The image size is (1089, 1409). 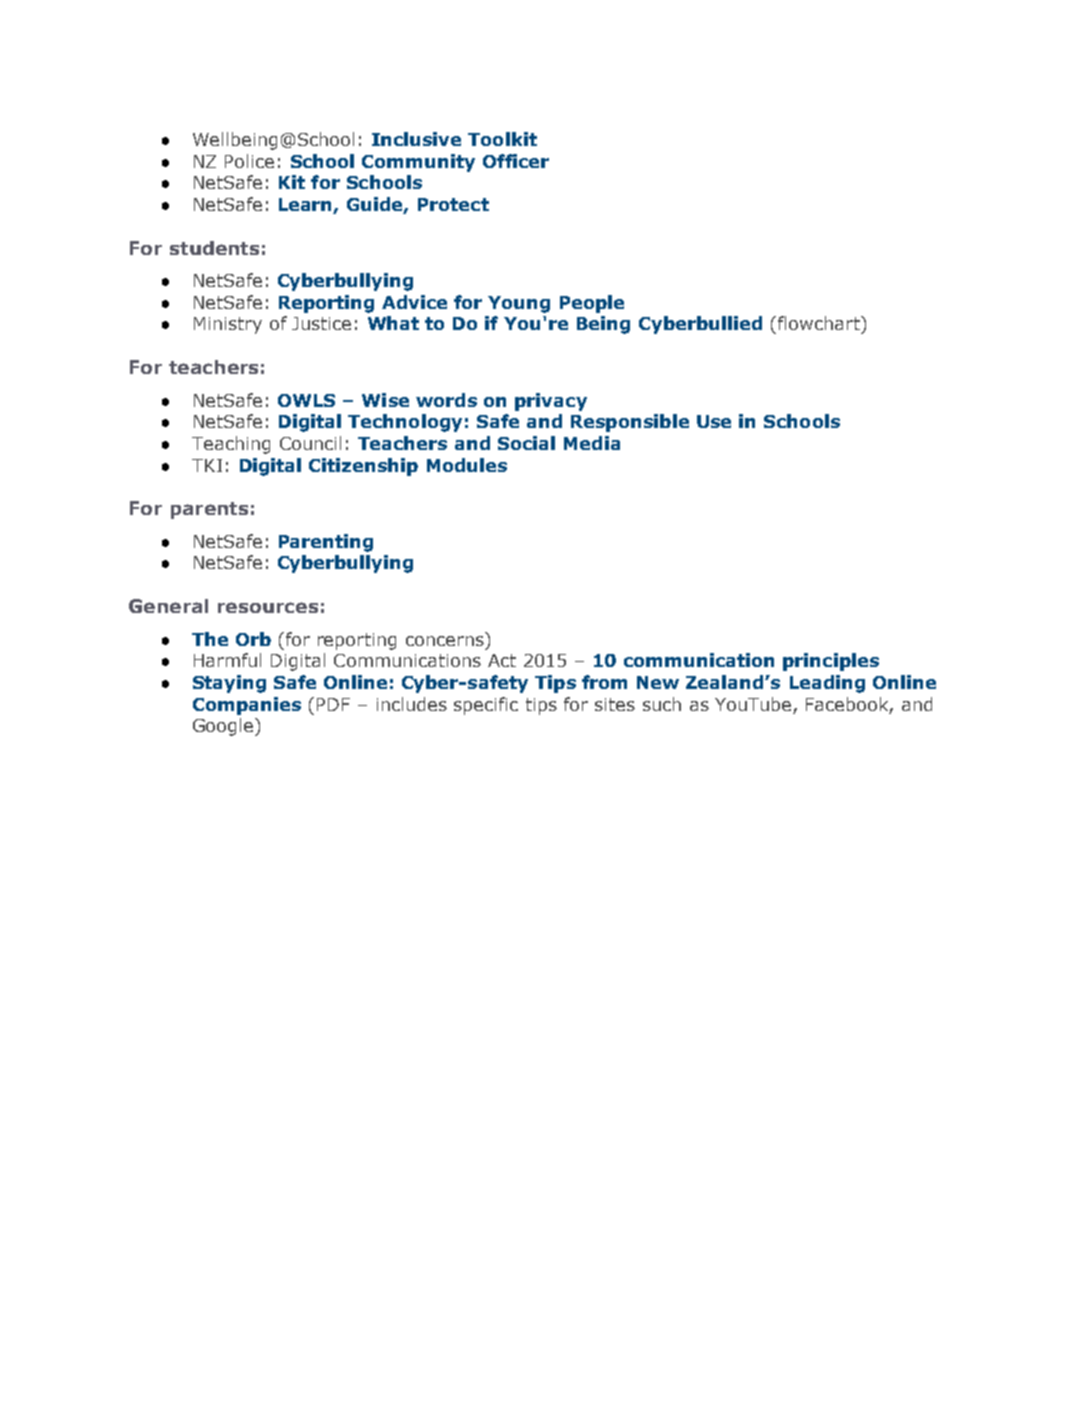 I want to click on Use, so click(x=714, y=421).
